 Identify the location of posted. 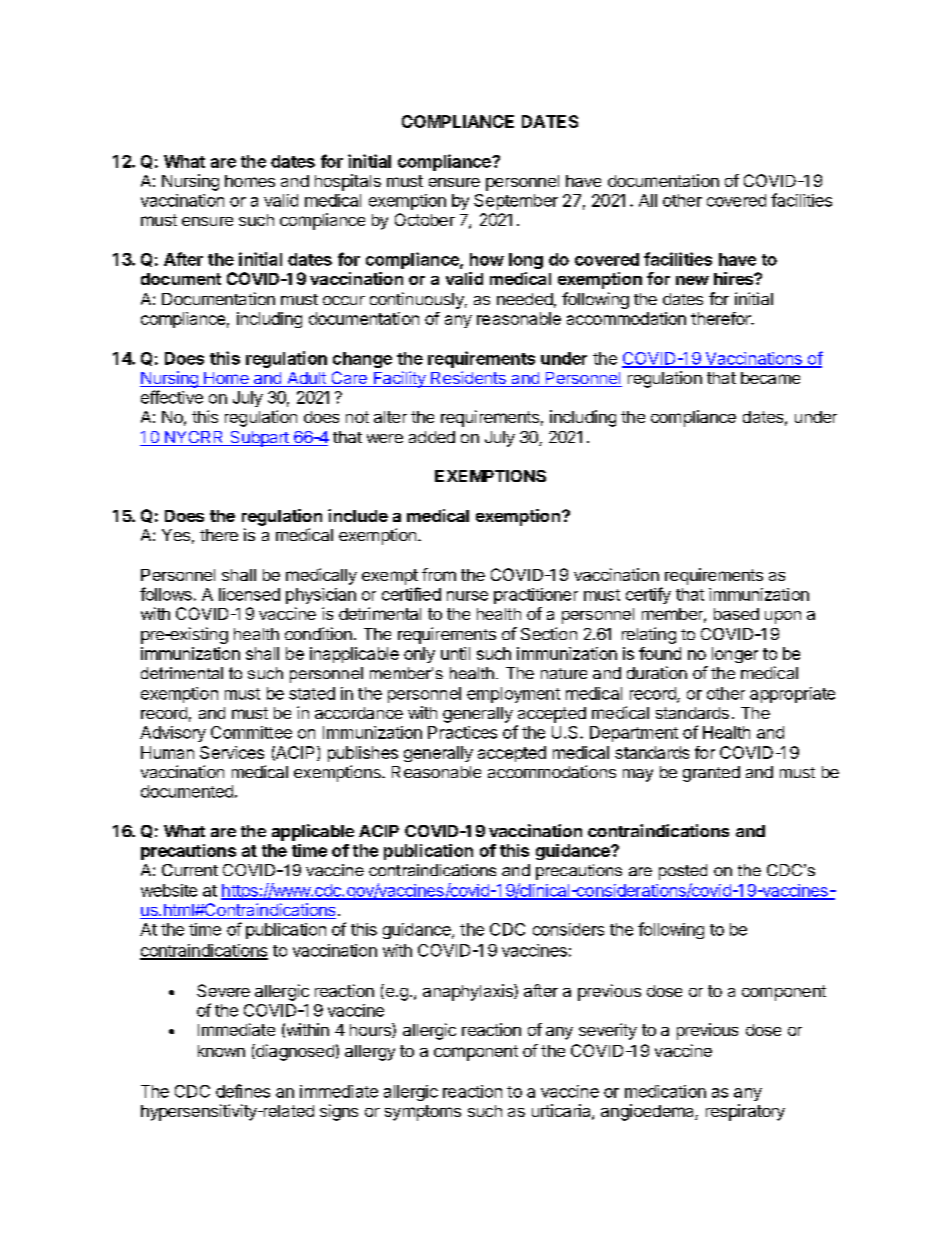
(683, 872).
